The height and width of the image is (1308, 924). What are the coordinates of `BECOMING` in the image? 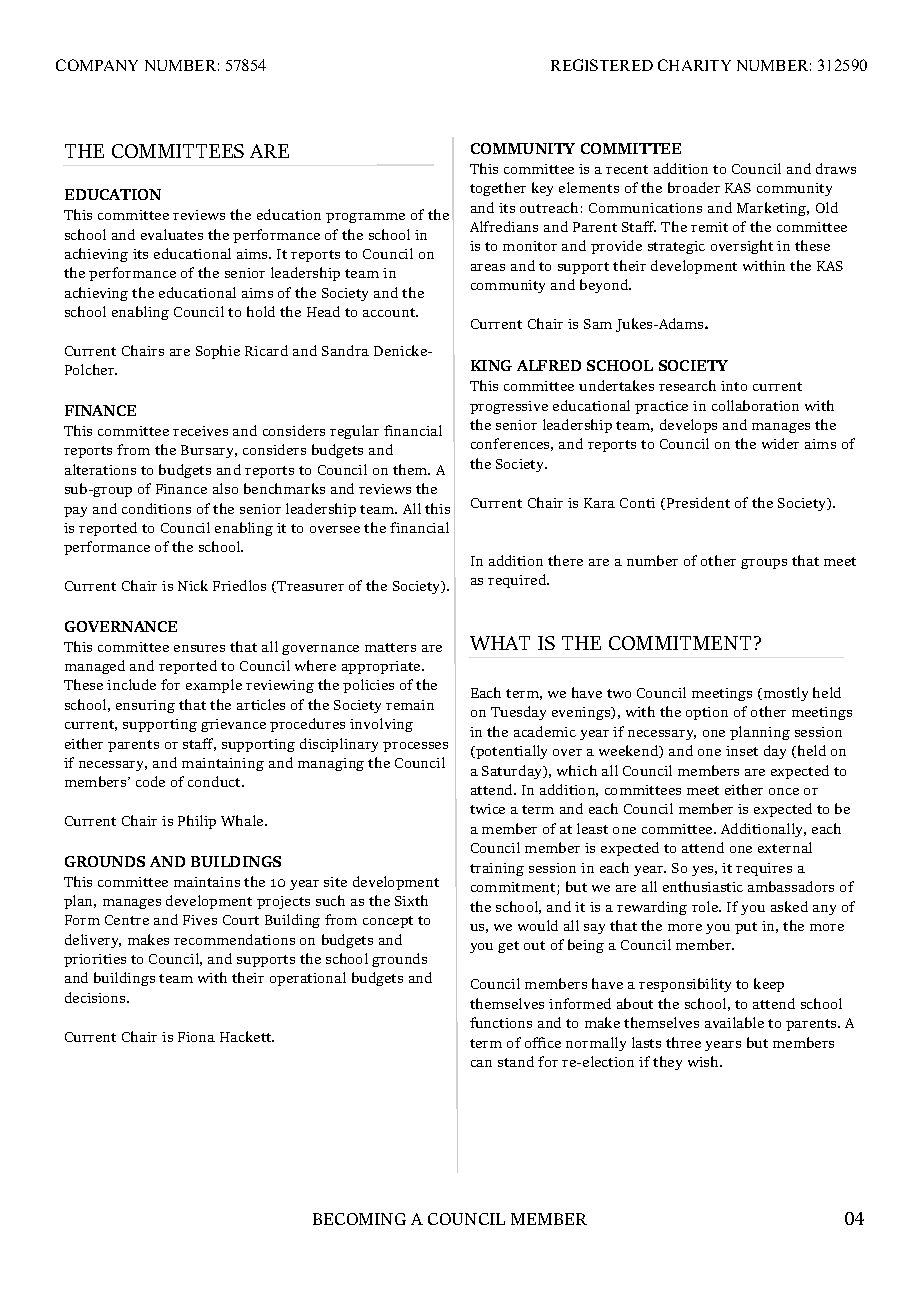 It's located at (359, 1219).
